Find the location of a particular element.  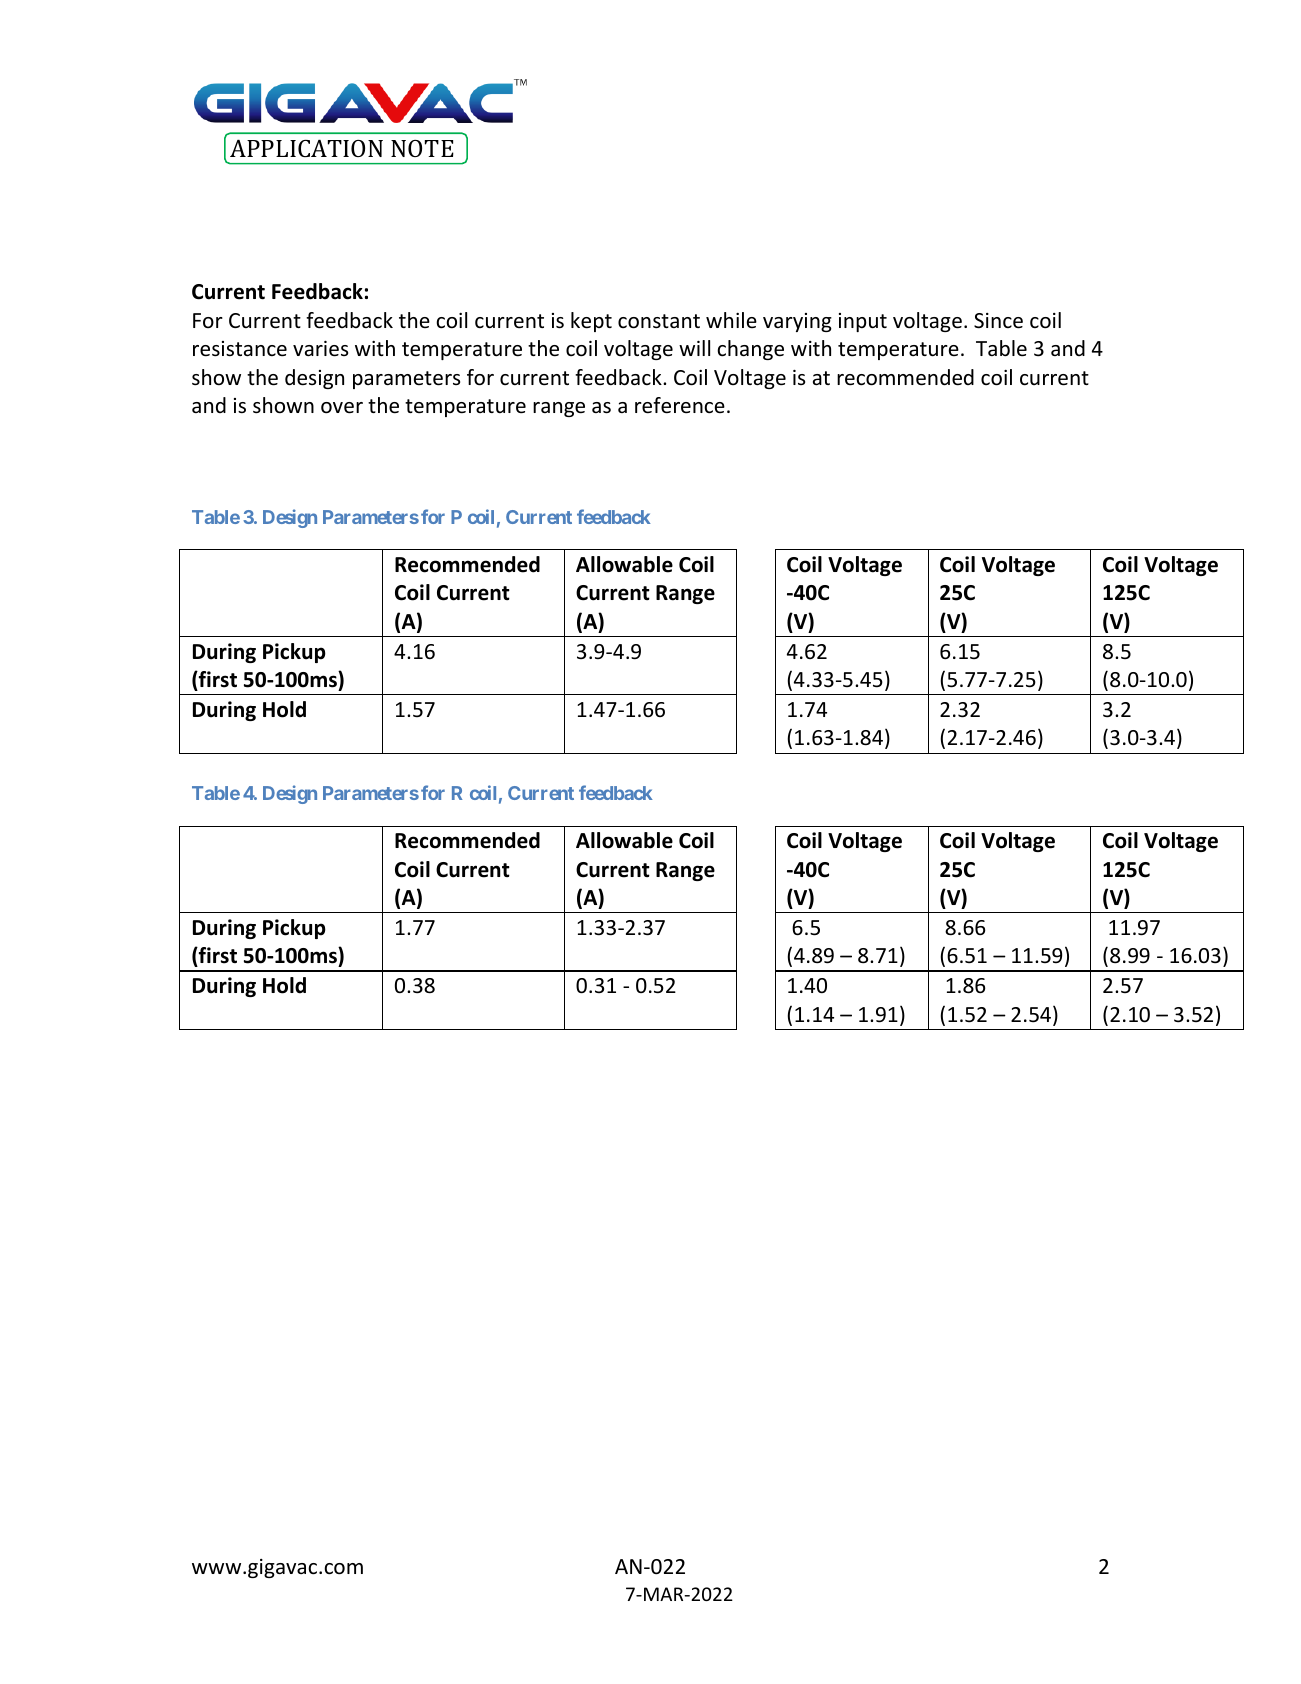

input is located at coordinates (863, 322).
